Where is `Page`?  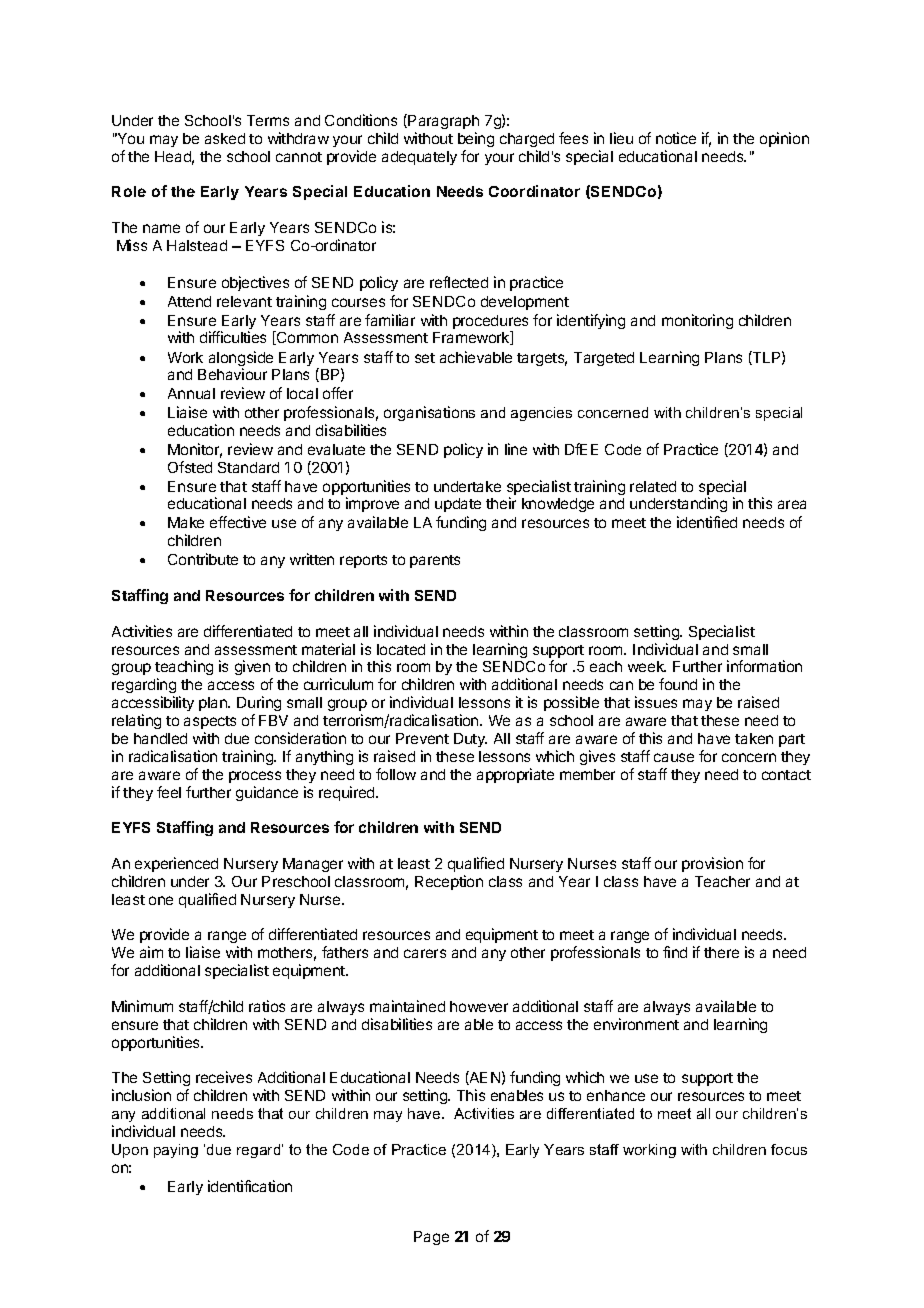 Page is located at coordinates (431, 1238).
